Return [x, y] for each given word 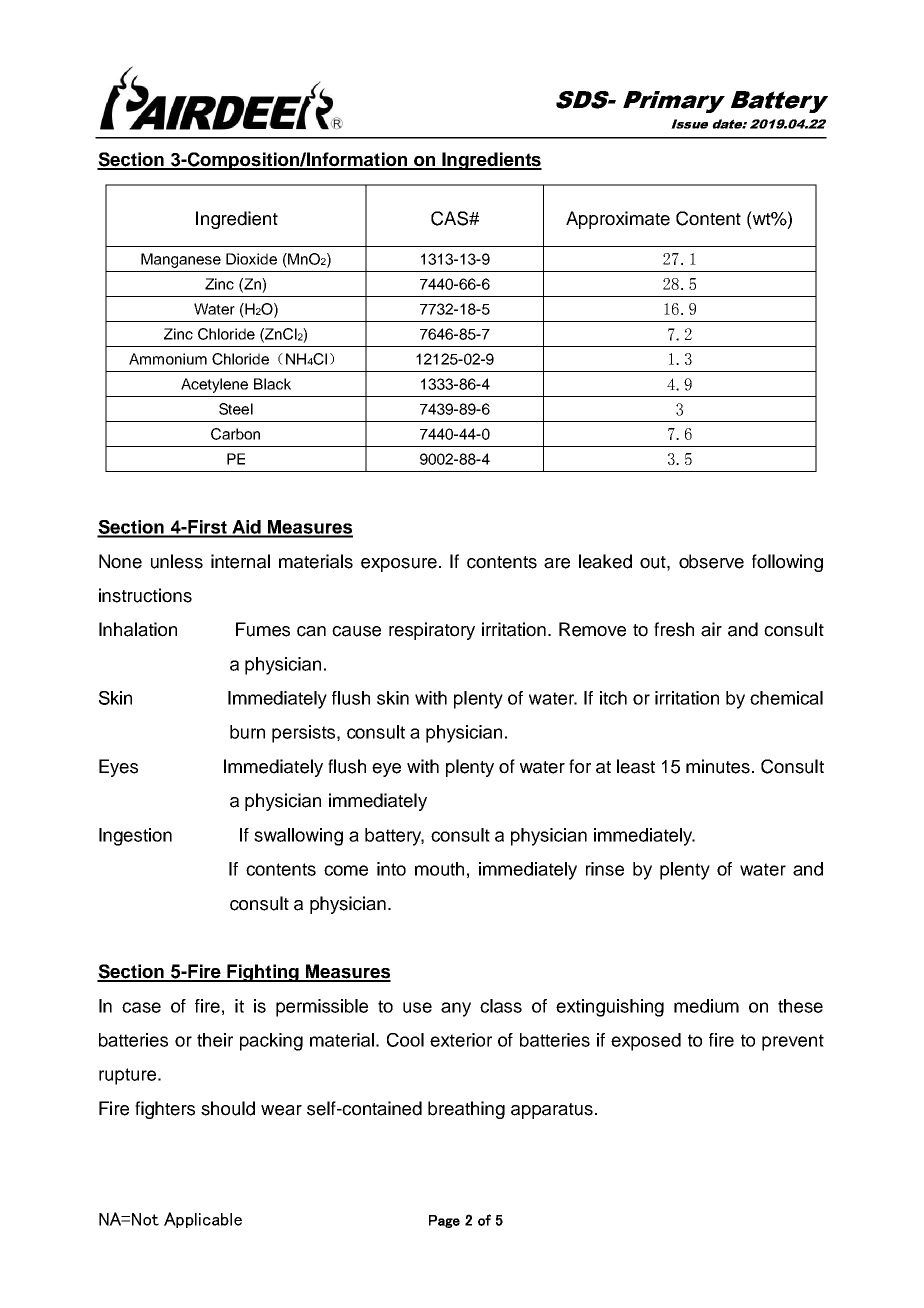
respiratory [432, 631]
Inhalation [138, 629]
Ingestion [135, 837]
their [215, 1040]
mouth [439, 869]
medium [706, 1006]
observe [711, 561]
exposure [399, 565]
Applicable [203, 1220]
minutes [719, 766]
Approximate [618, 220]
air [711, 629]
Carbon [235, 434]
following [787, 563]
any [456, 1009]
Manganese [181, 260]
